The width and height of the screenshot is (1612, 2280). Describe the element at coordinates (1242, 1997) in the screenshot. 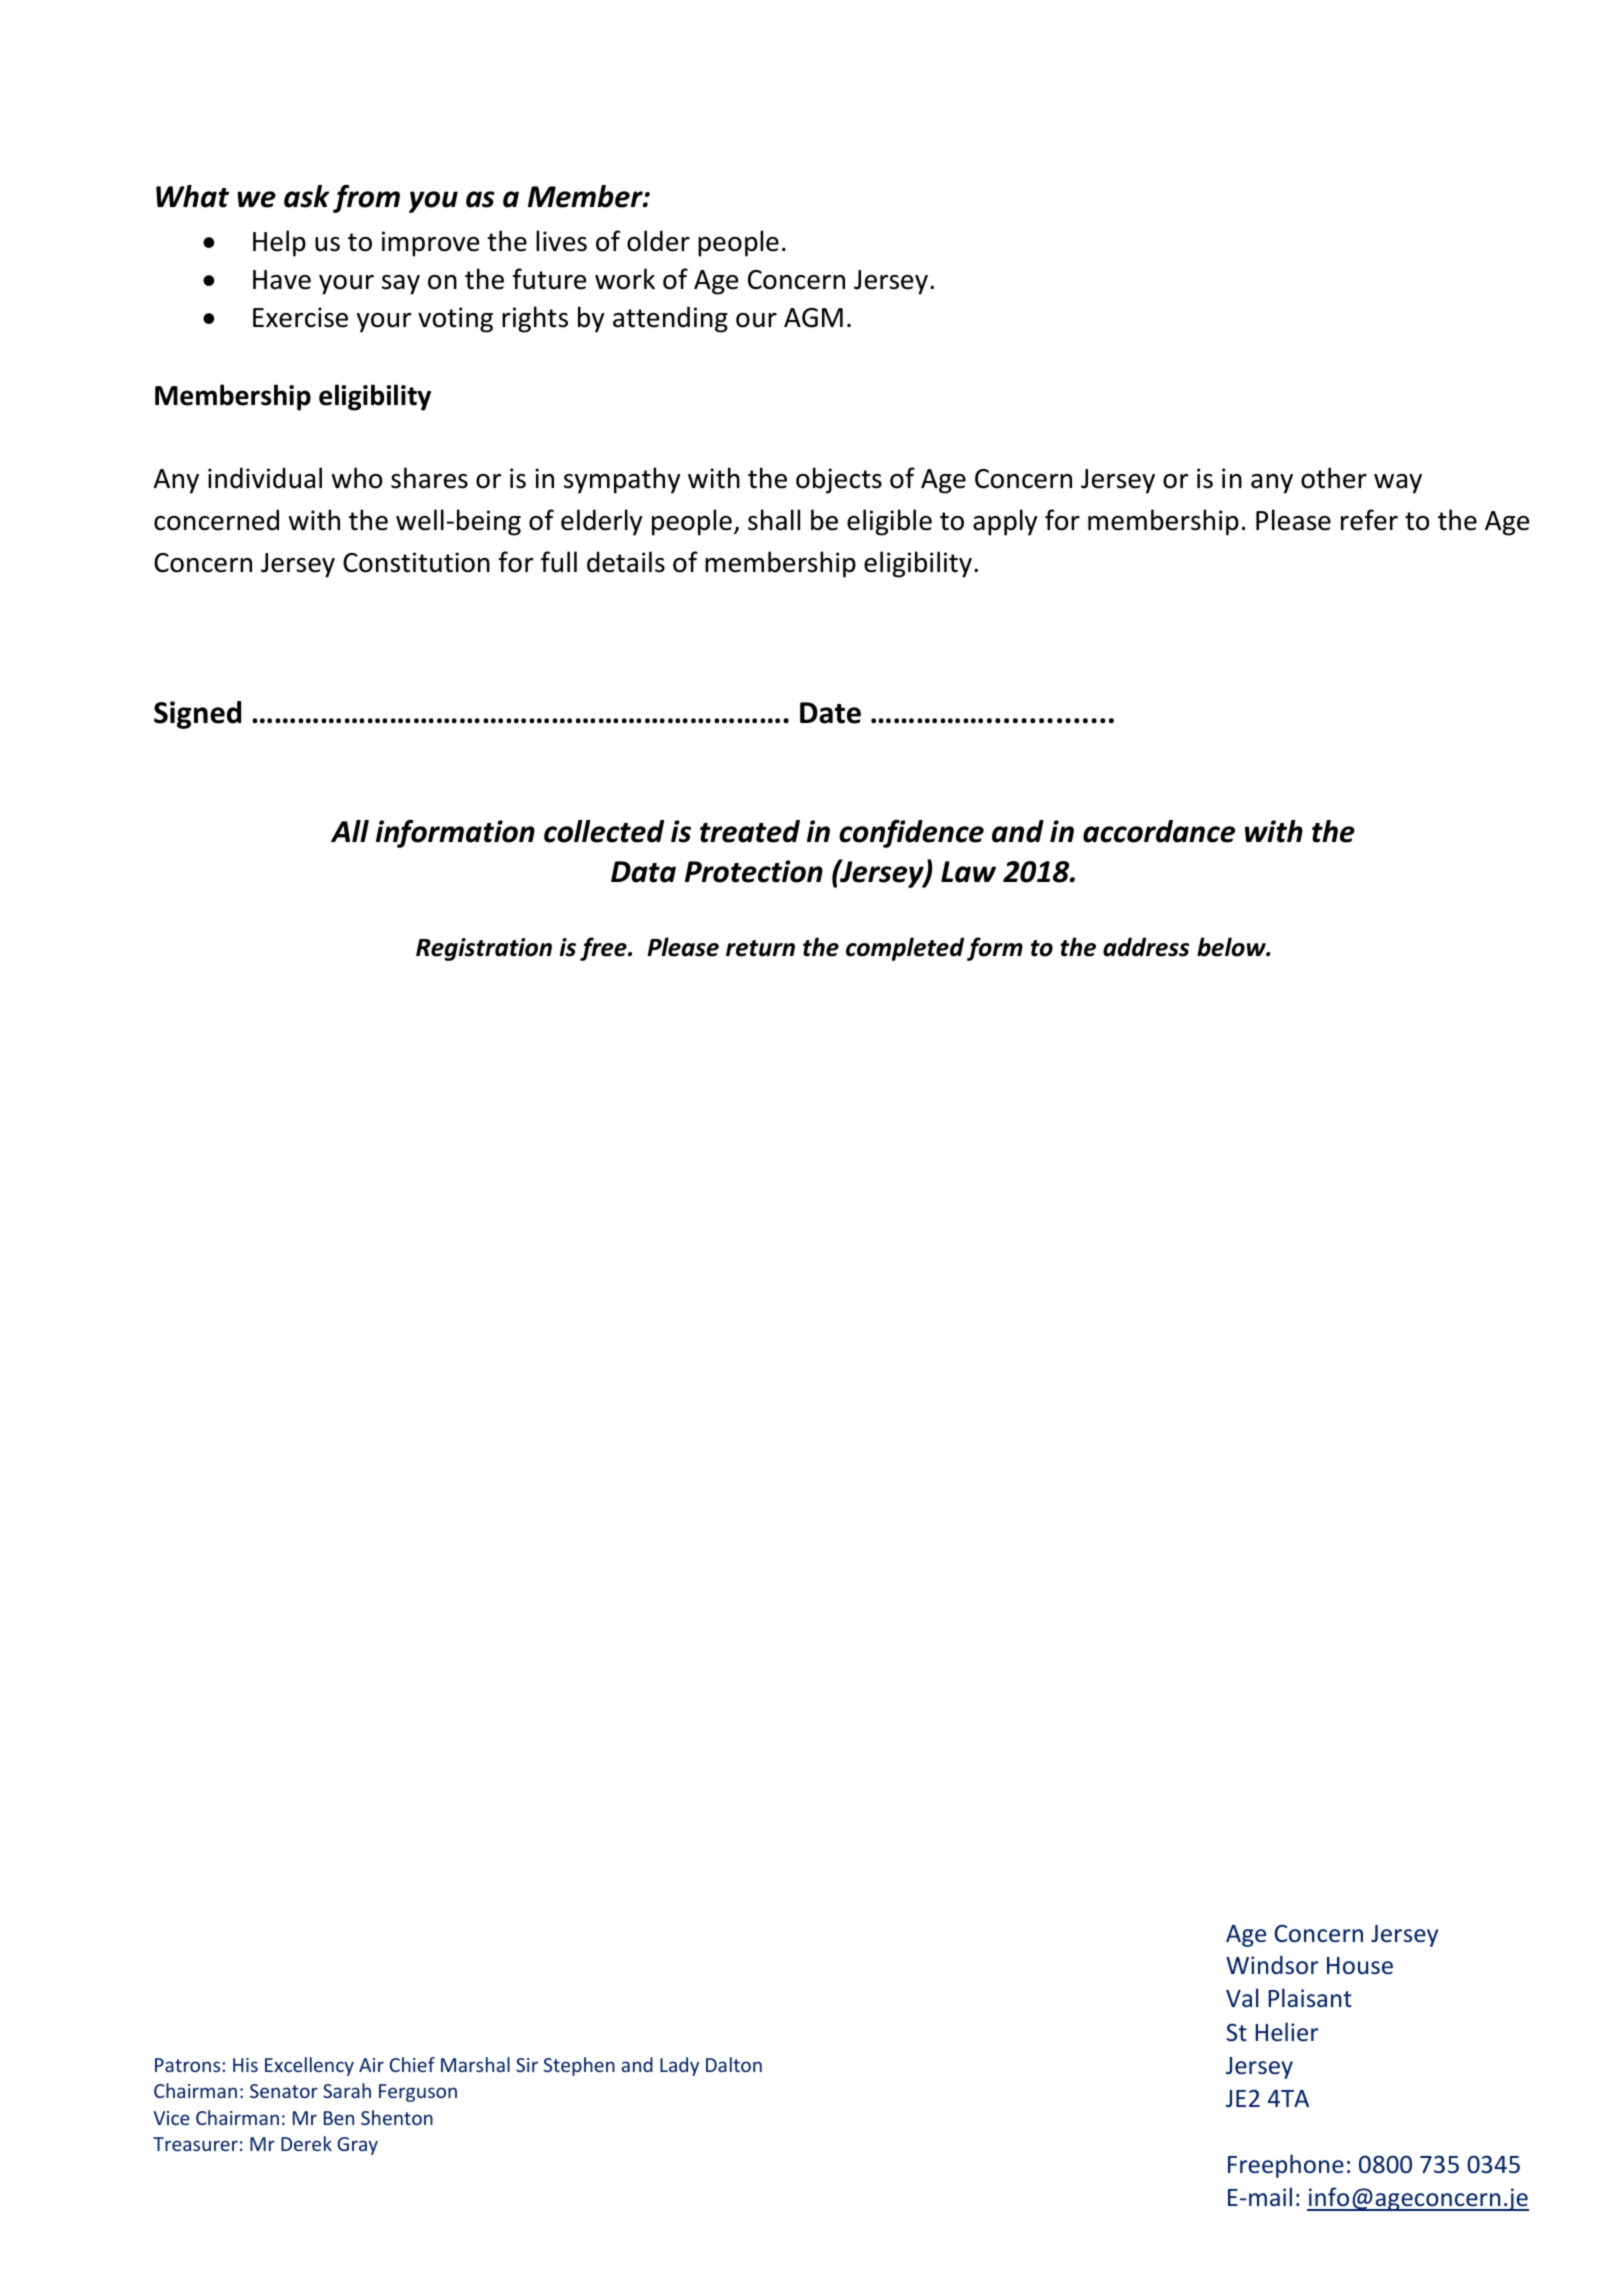

I see `Val` at that location.
